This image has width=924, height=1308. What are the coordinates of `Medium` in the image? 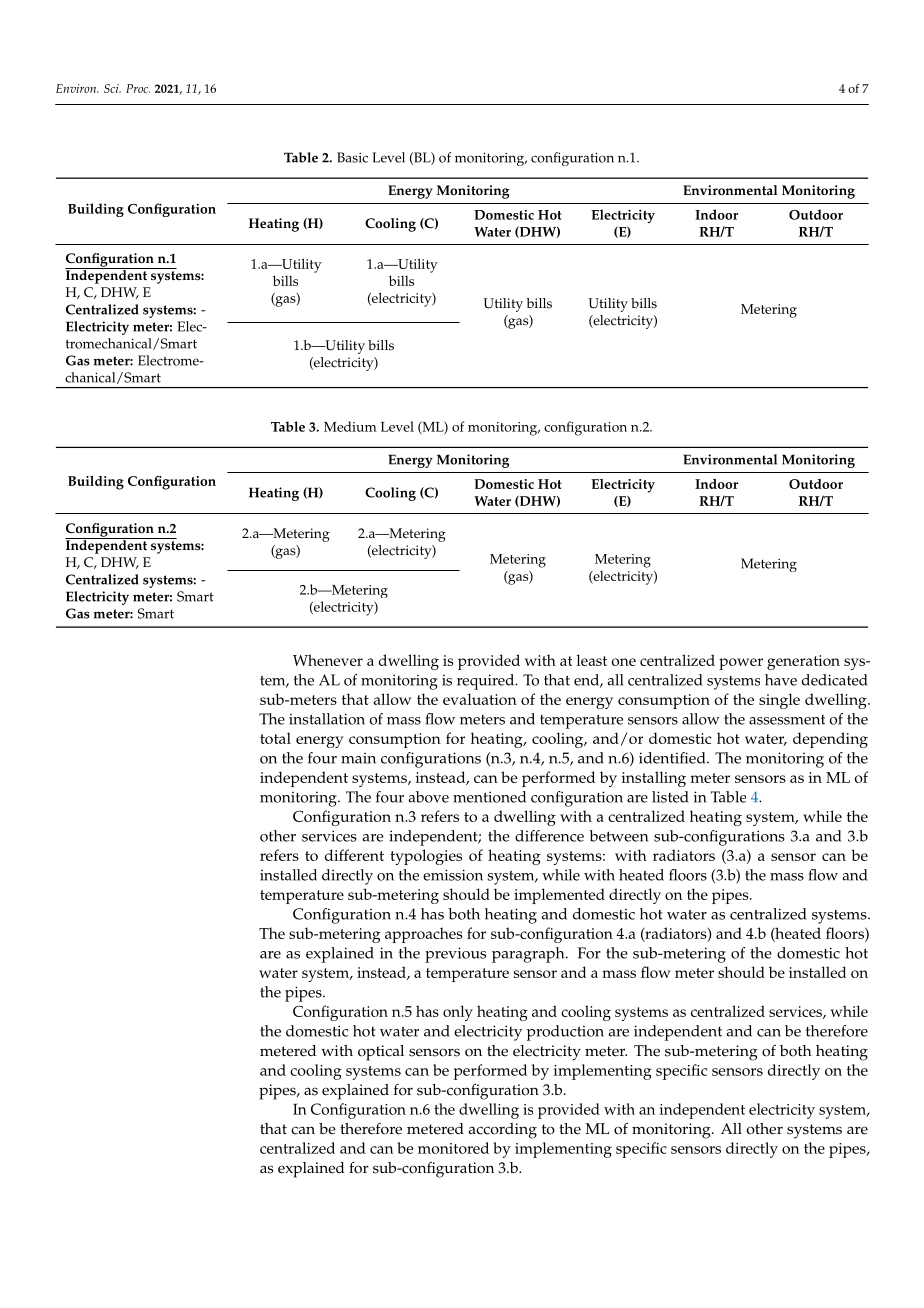 It's located at (350, 426).
